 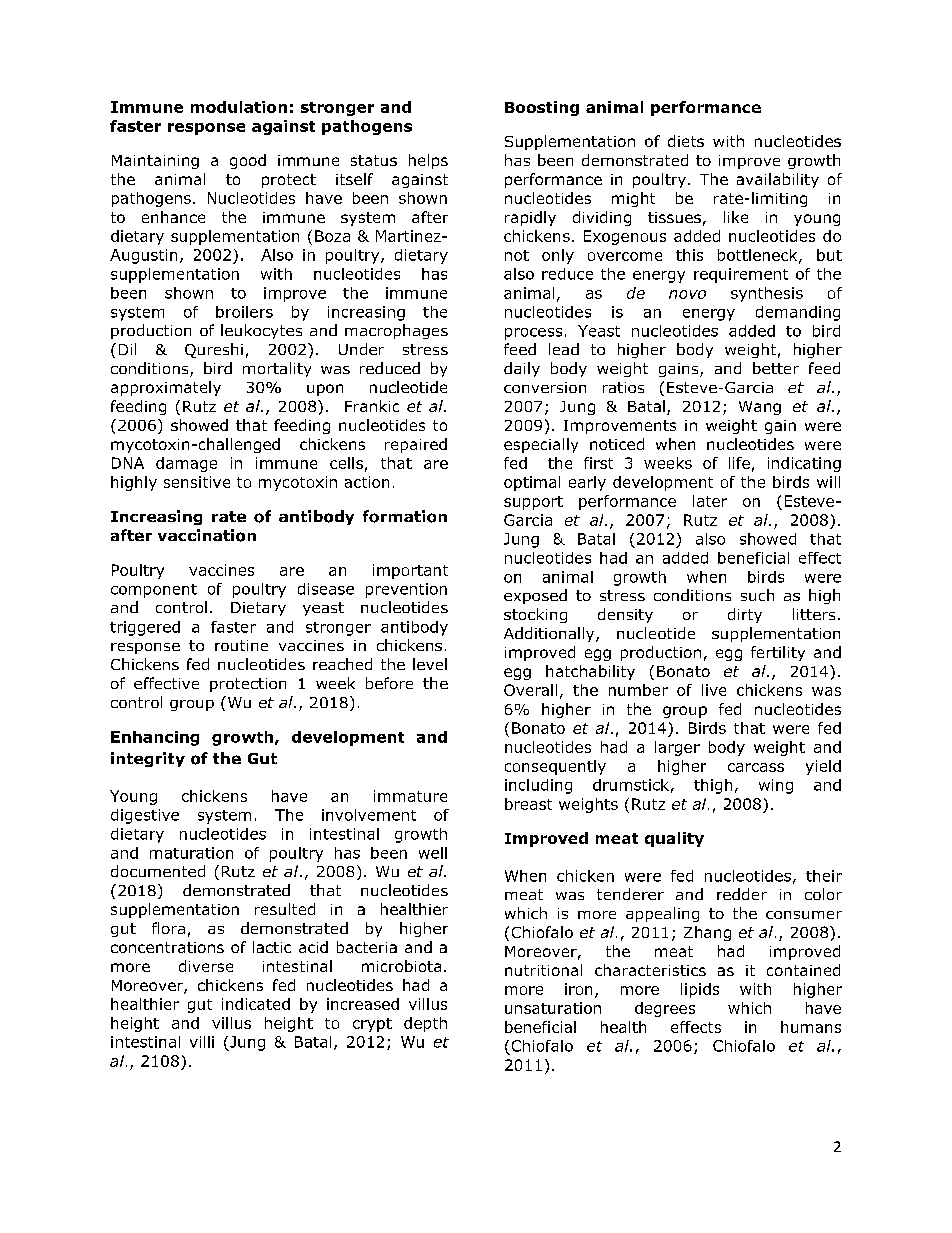 I want to click on helps, so click(x=428, y=161).
